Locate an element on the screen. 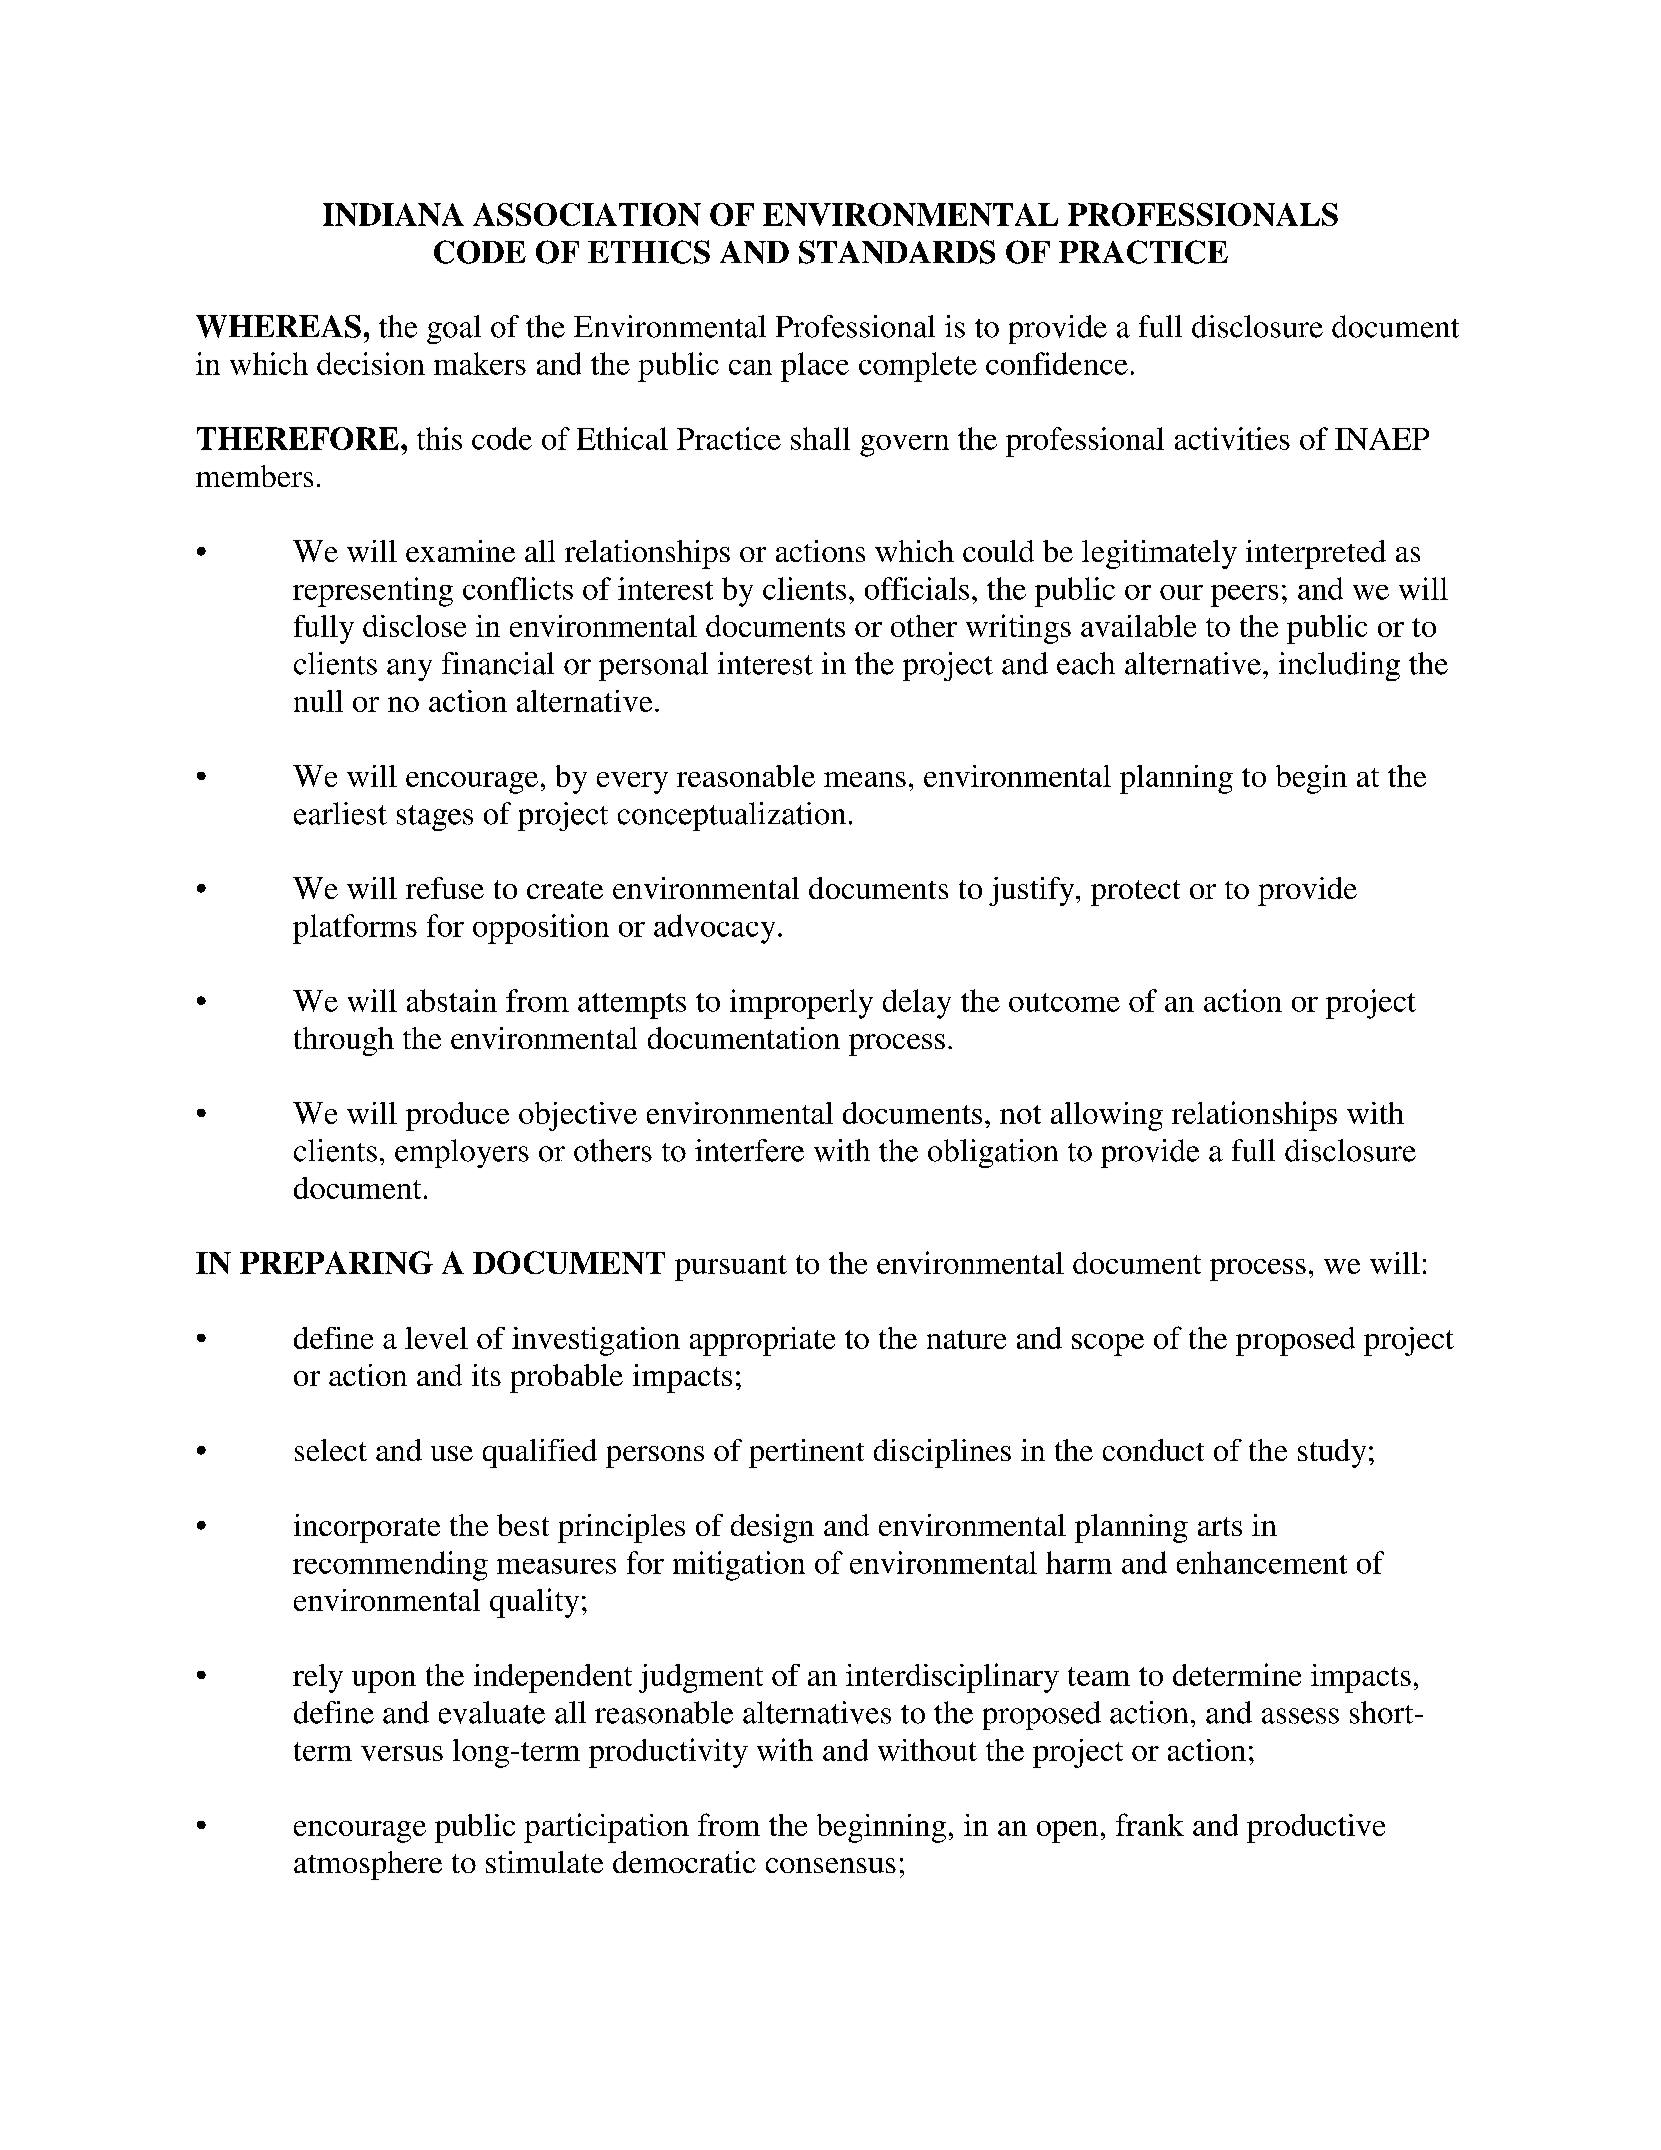  design is located at coordinates (772, 1528).
